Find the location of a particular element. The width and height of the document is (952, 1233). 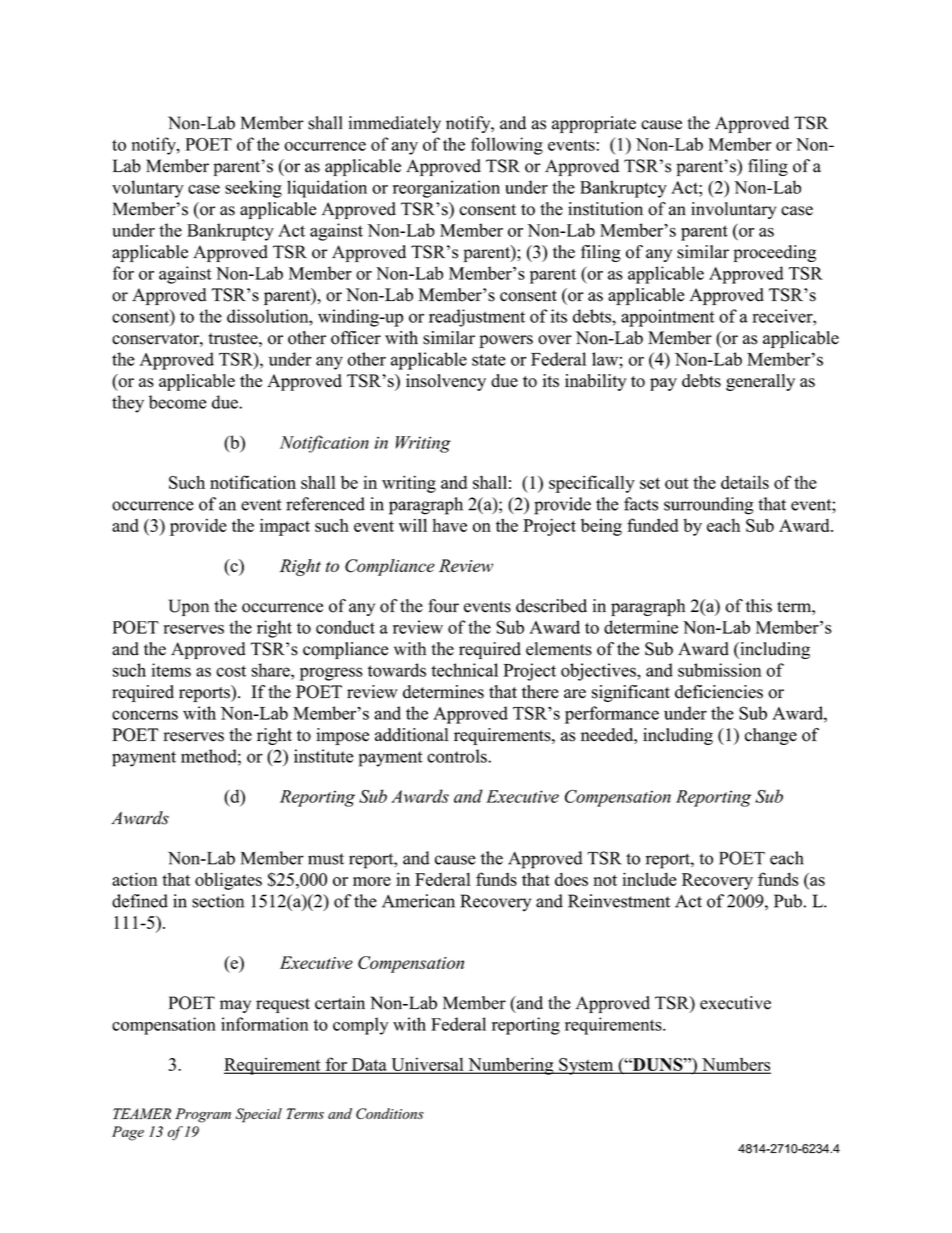

submission is located at coordinates (720, 670).
